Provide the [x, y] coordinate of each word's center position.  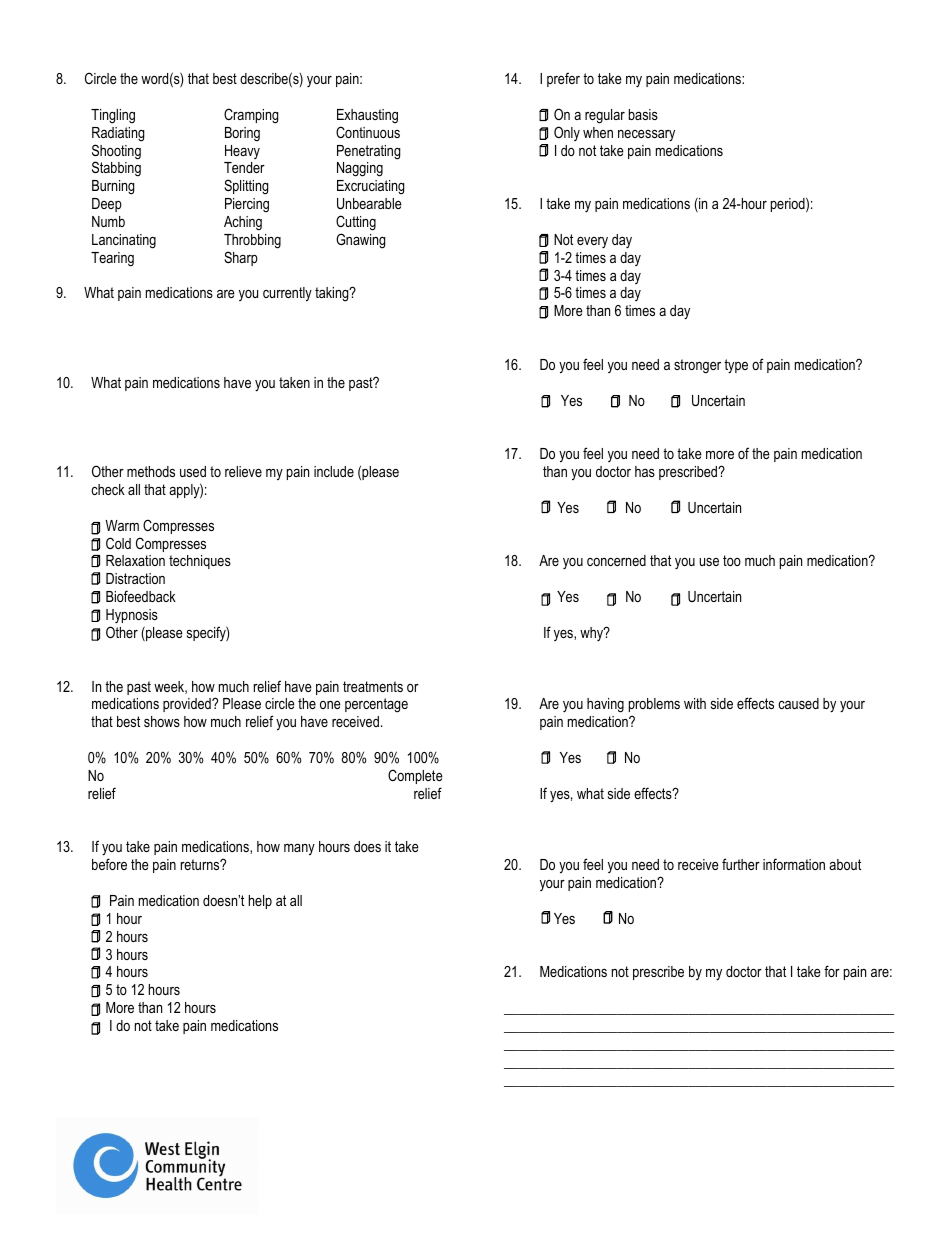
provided [188, 705]
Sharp [241, 258]
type [736, 366]
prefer [563, 79]
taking [333, 294]
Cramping [251, 116]
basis [643, 114]
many [299, 850]
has [645, 471]
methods [151, 471]
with [695, 703]
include [334, 471]
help [260, 902]
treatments [373, 686]
